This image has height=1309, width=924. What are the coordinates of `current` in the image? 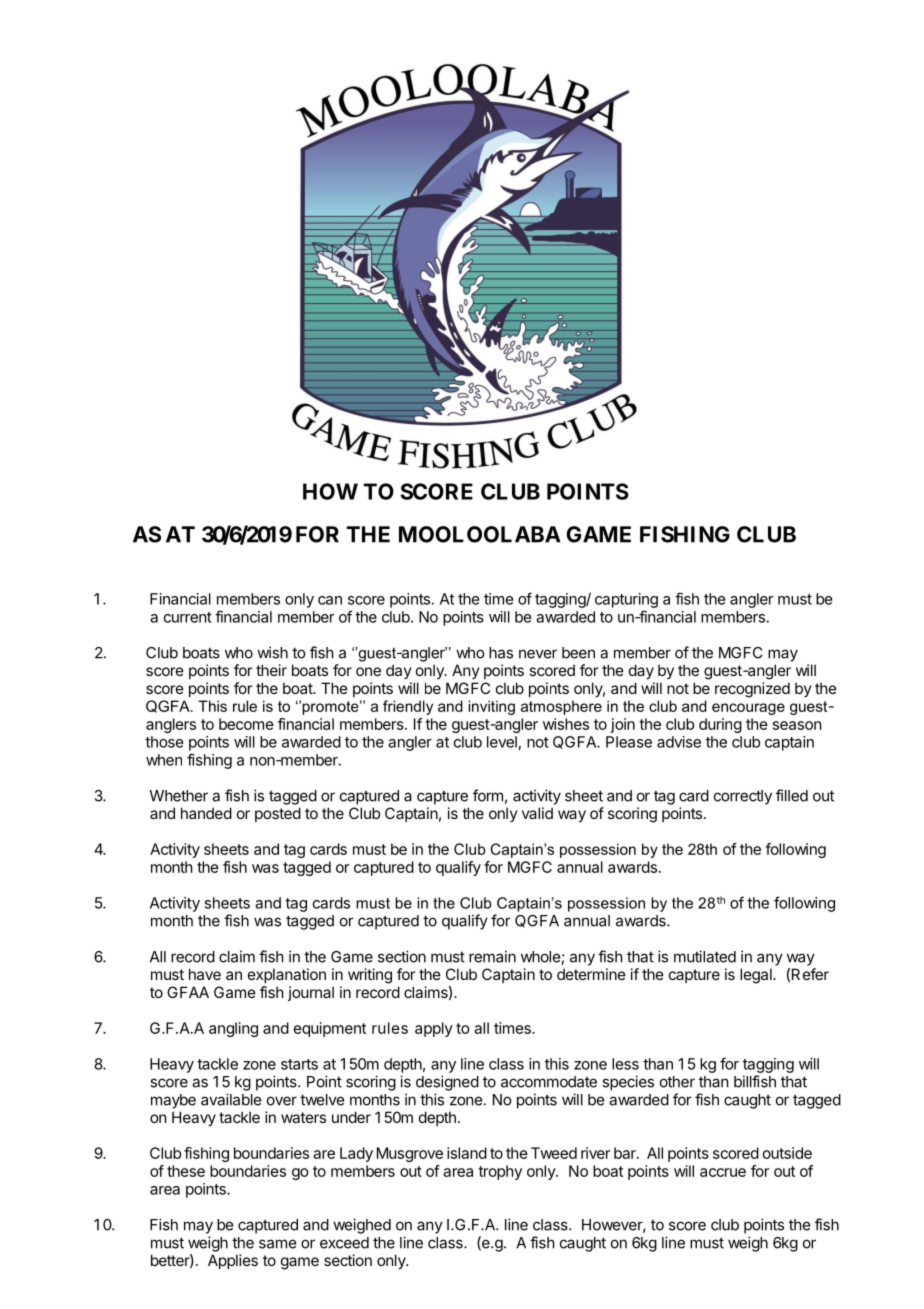 It's located at (188, 617).
